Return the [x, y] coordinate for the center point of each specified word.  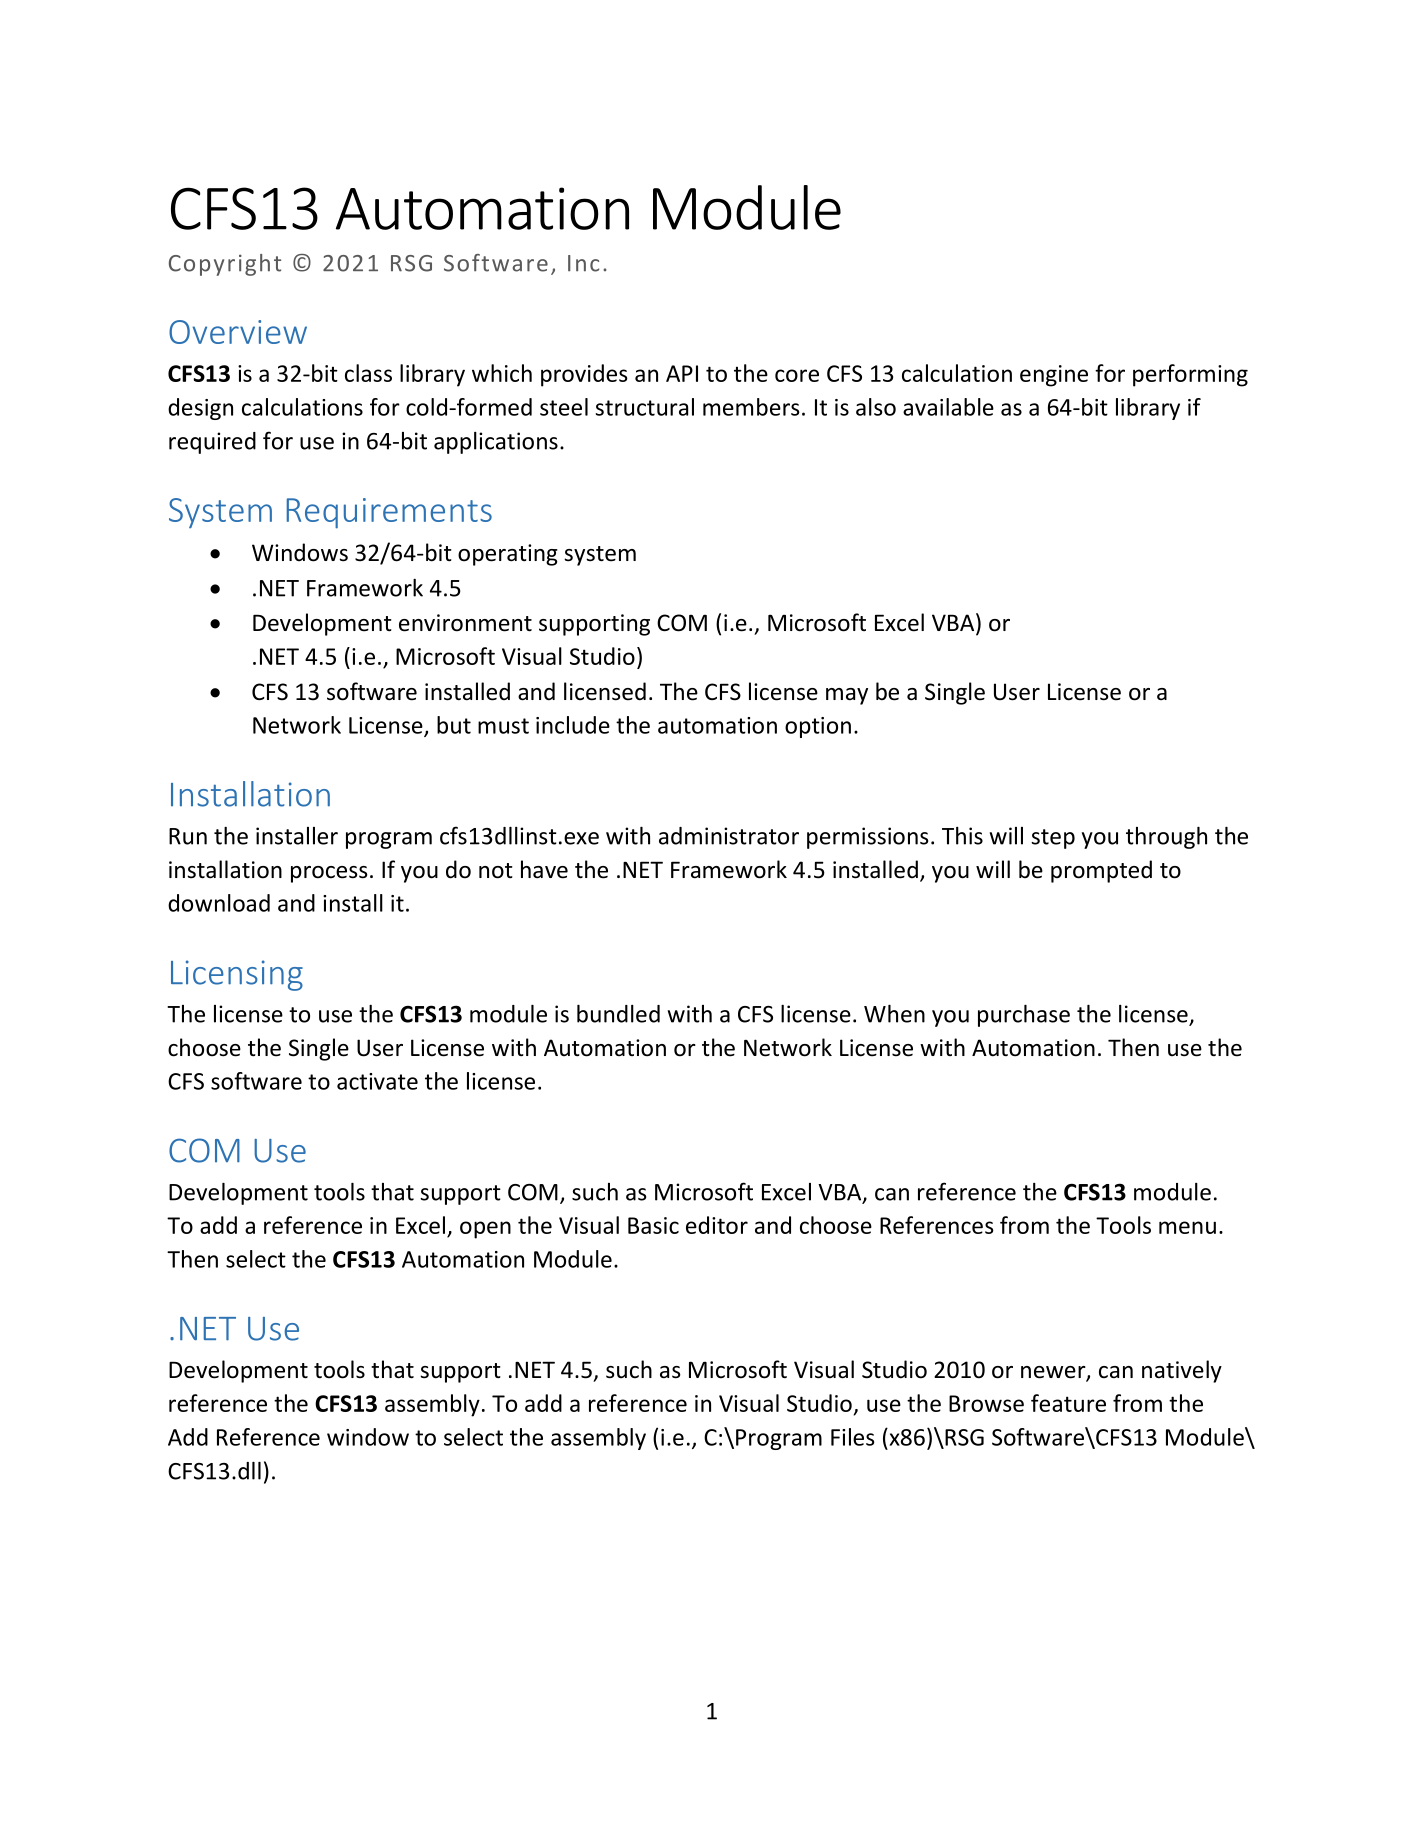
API [682, 373]
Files [853, 1437]
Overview [238, 332]
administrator [729, 836]
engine [1054, 376]
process [329, 874]
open [485, 1230]
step [1053, 839]
